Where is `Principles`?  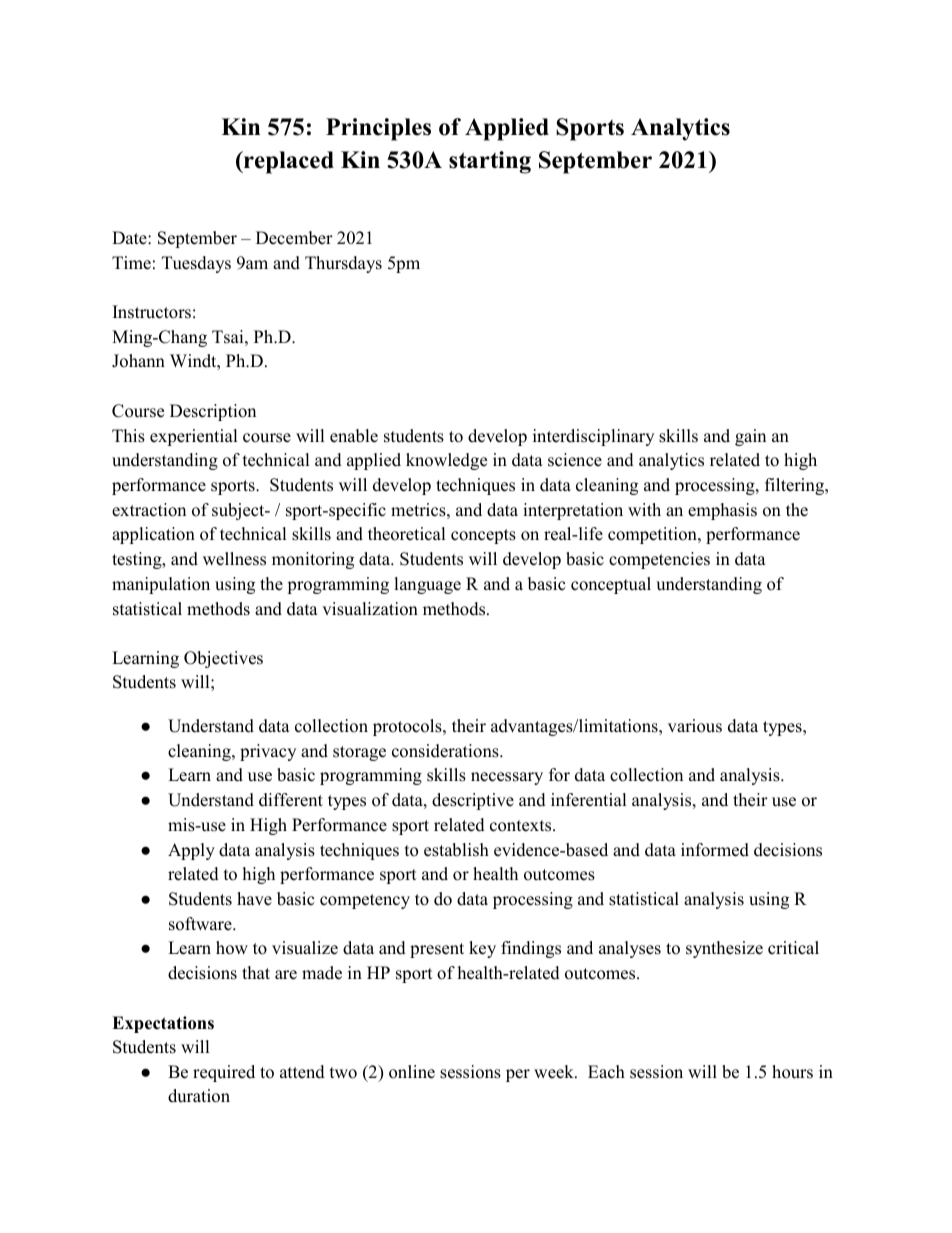 Principles is located at coordinates (378, 129).
